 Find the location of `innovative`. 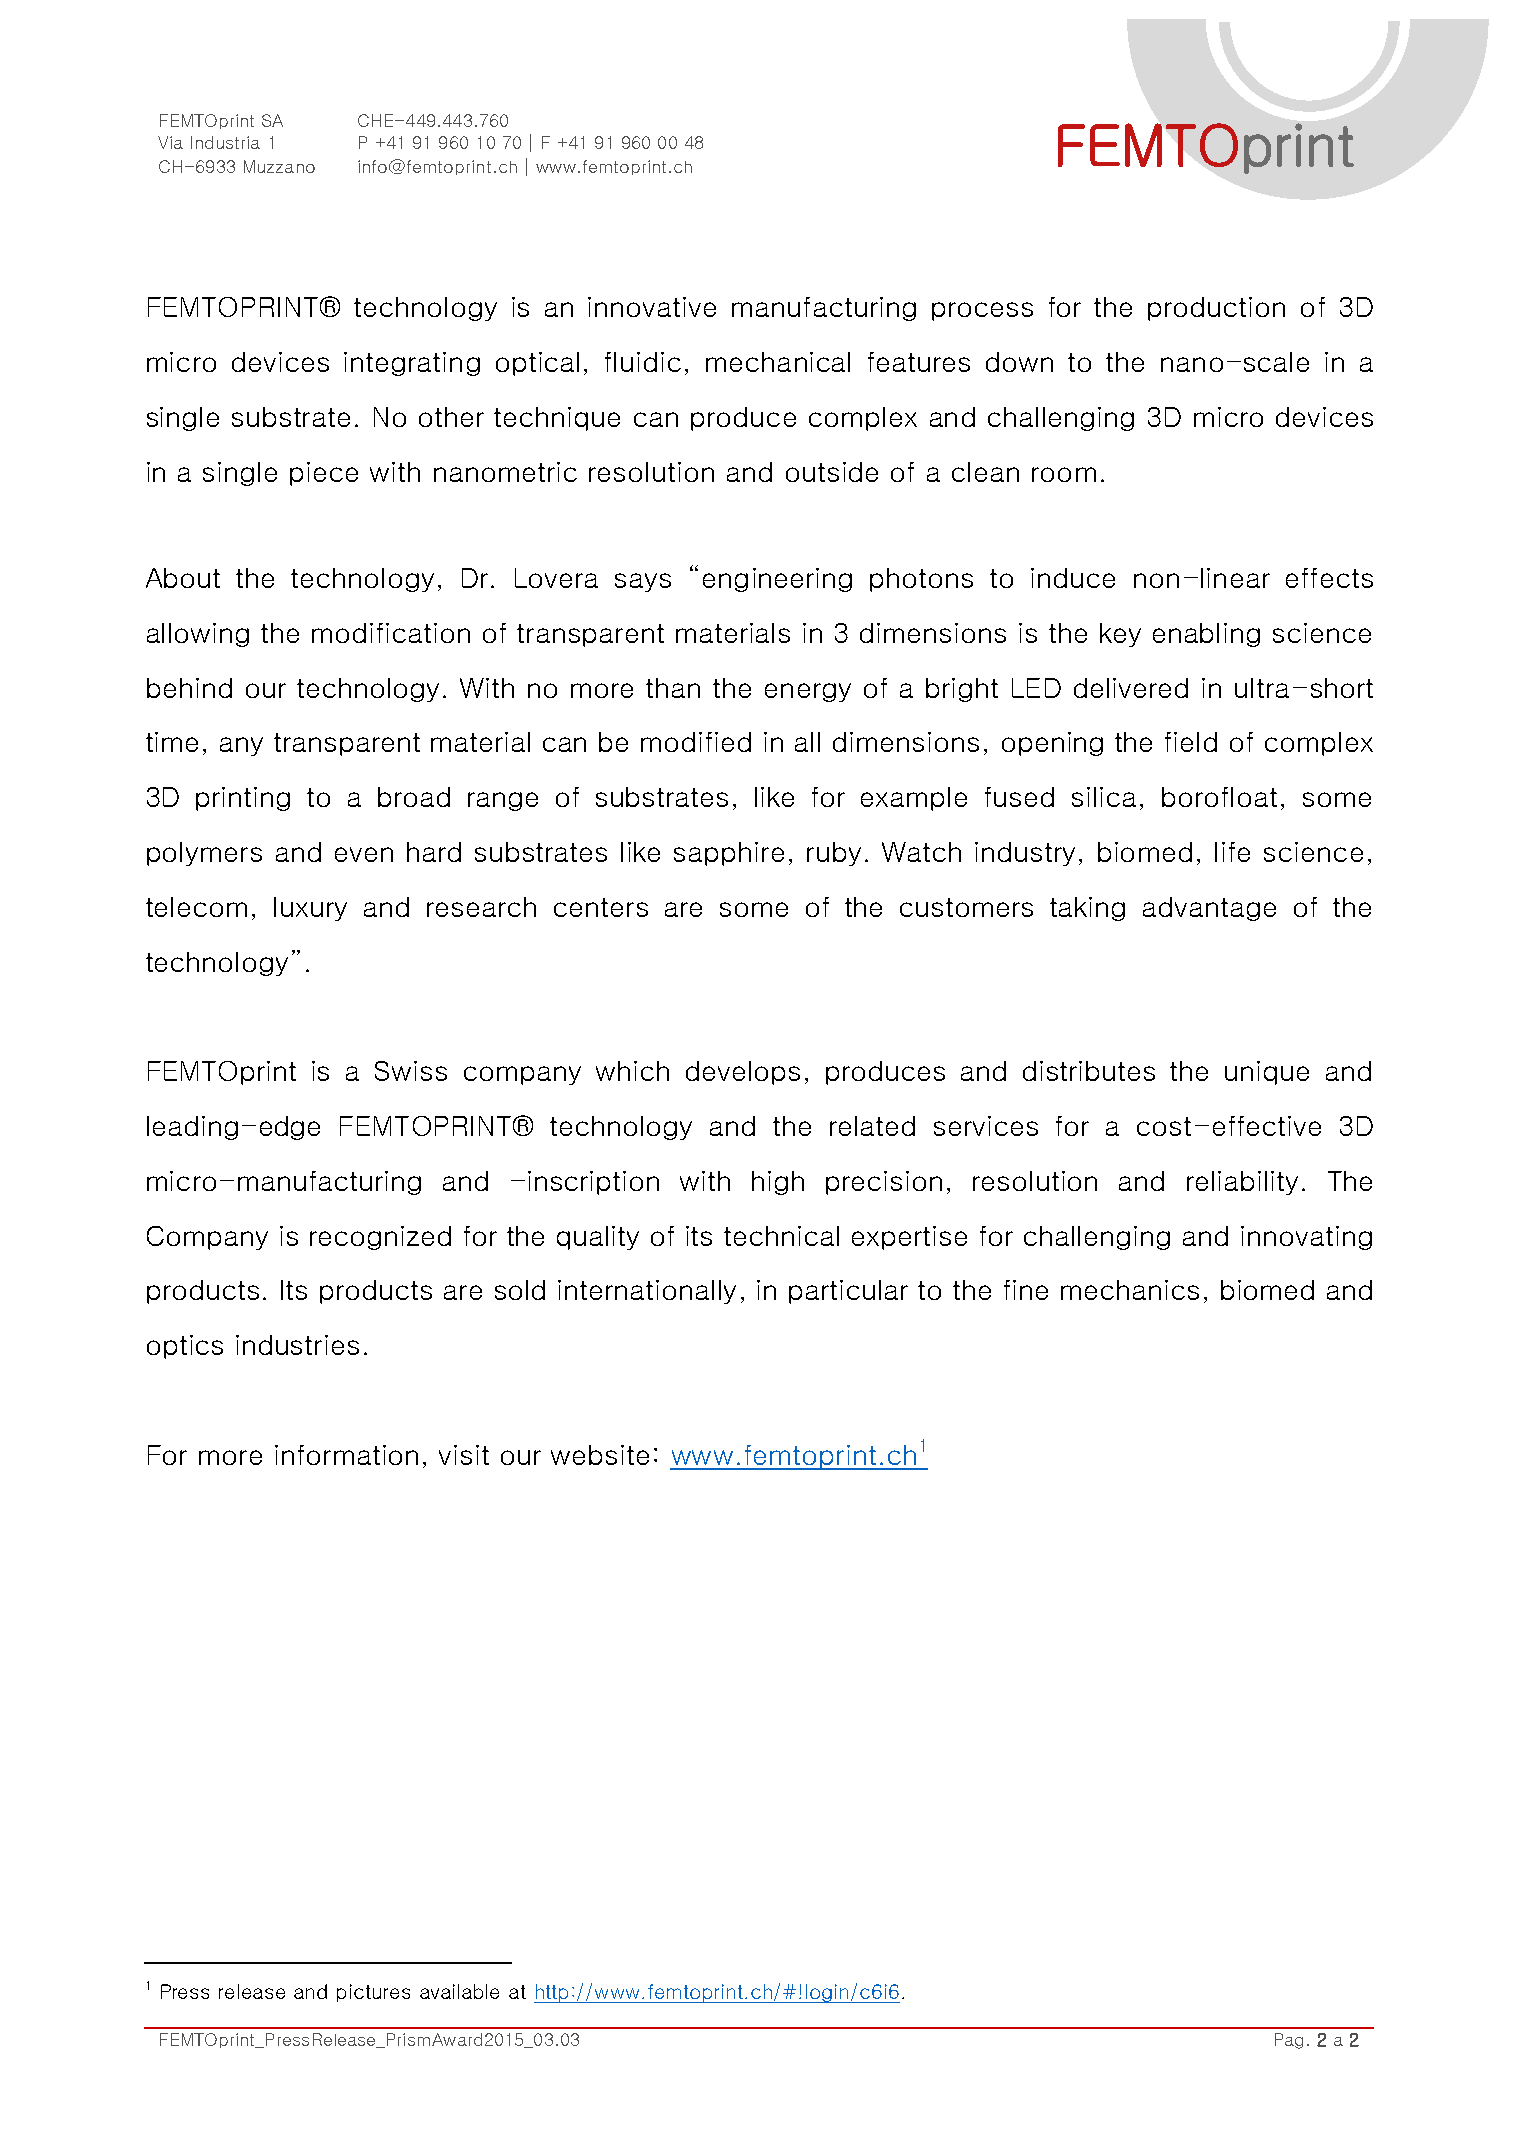

innovative is located at coordinates (652, 307).
